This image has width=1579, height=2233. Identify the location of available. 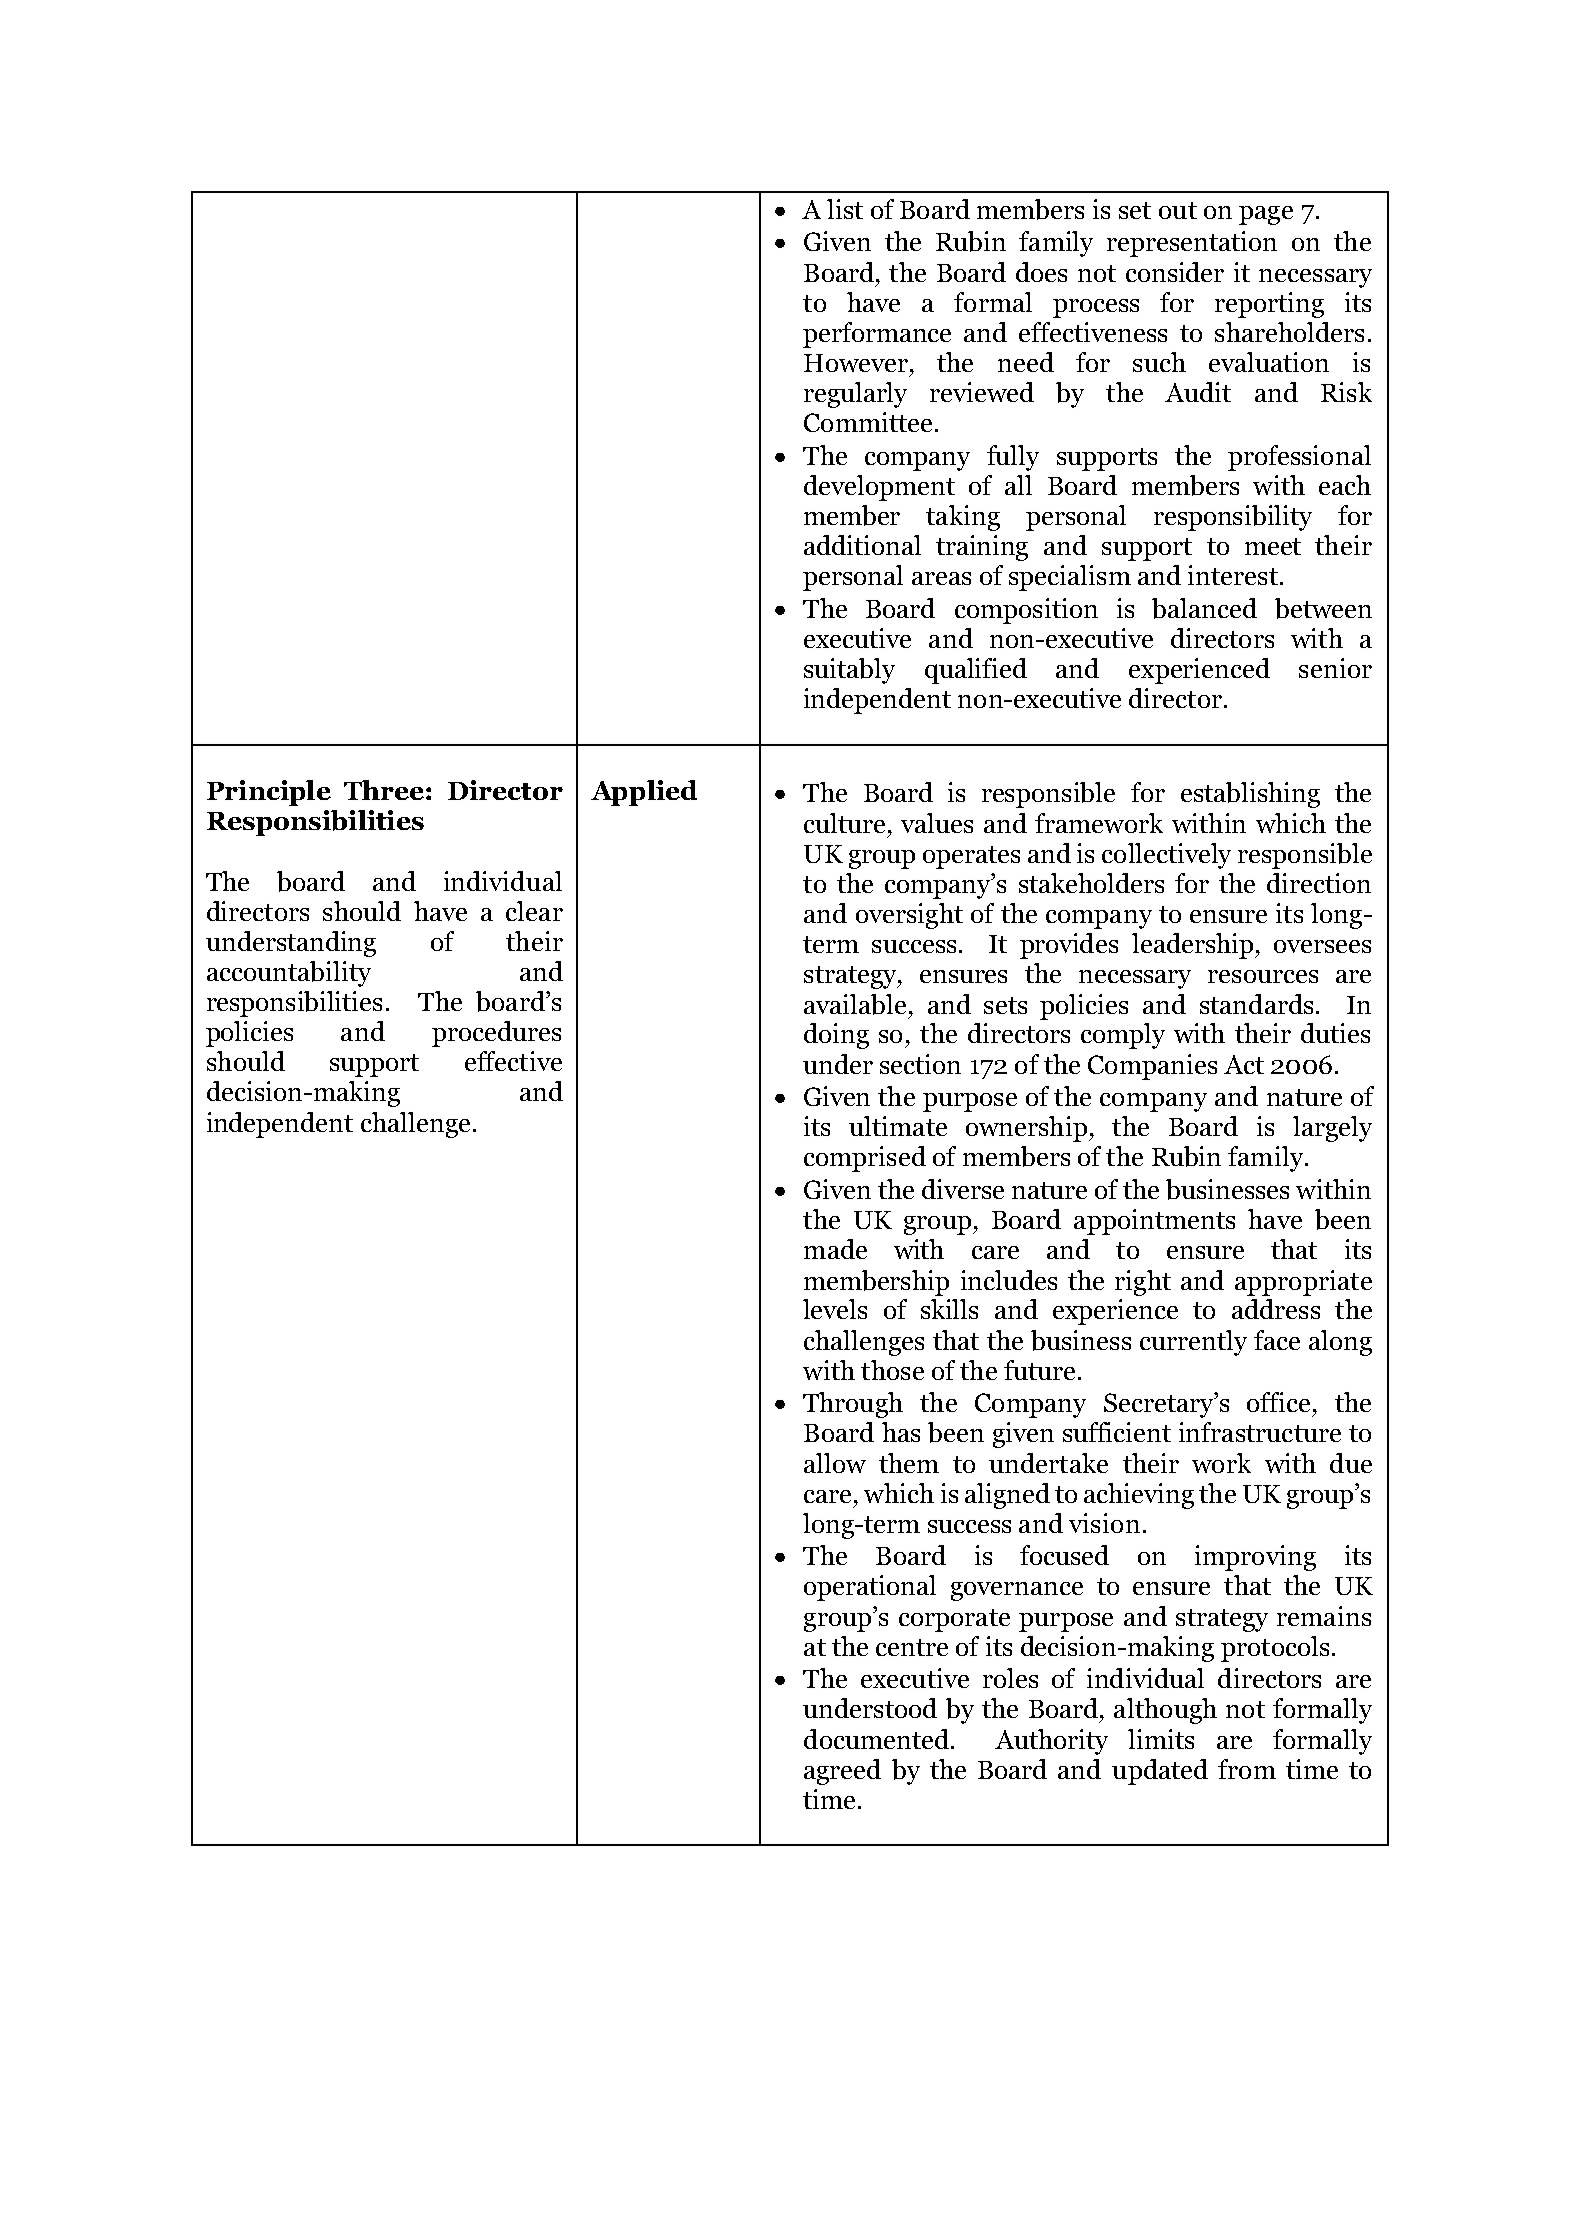
(855, 1004).
